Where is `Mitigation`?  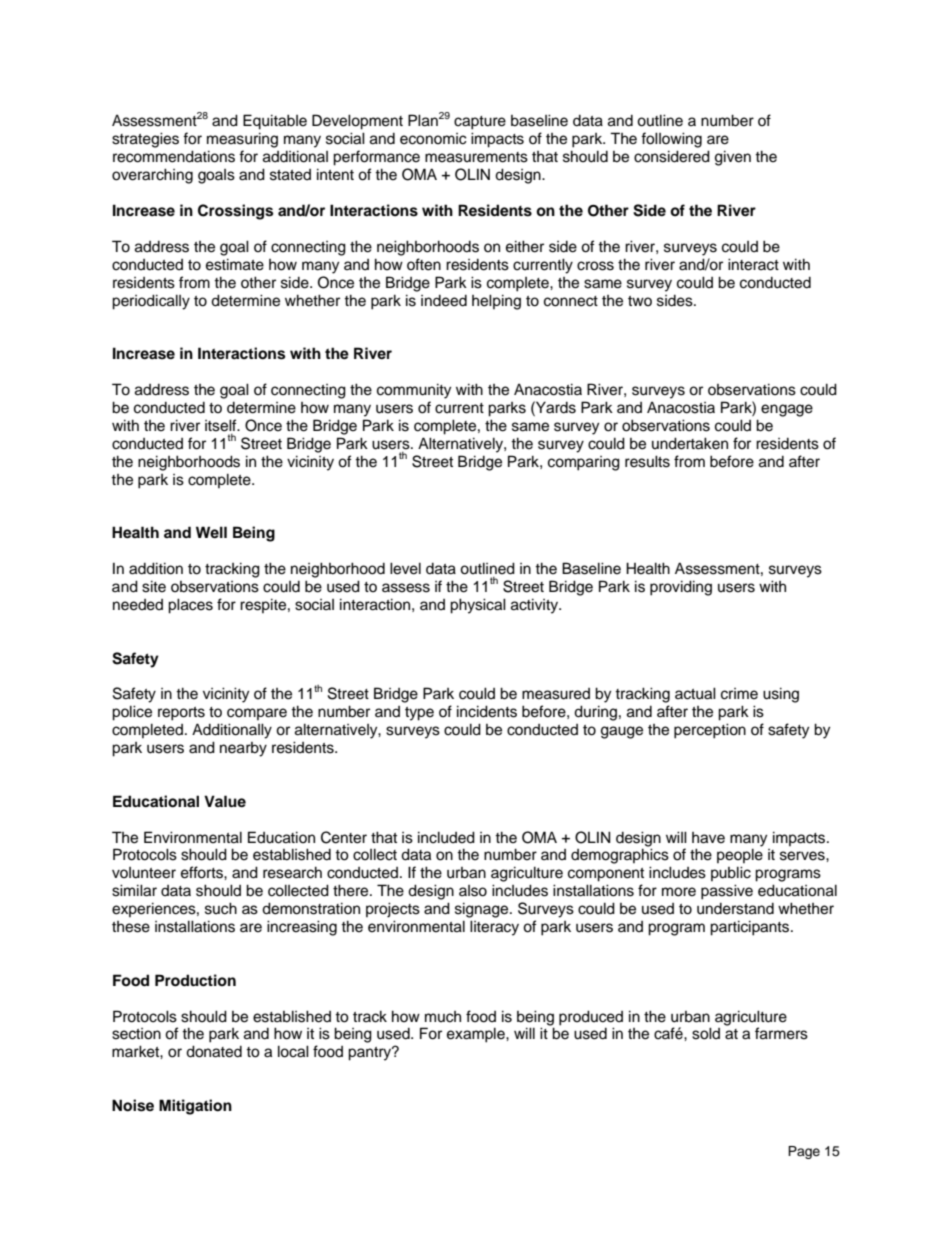
Mitigation is located at coordinates (195, 1107).
